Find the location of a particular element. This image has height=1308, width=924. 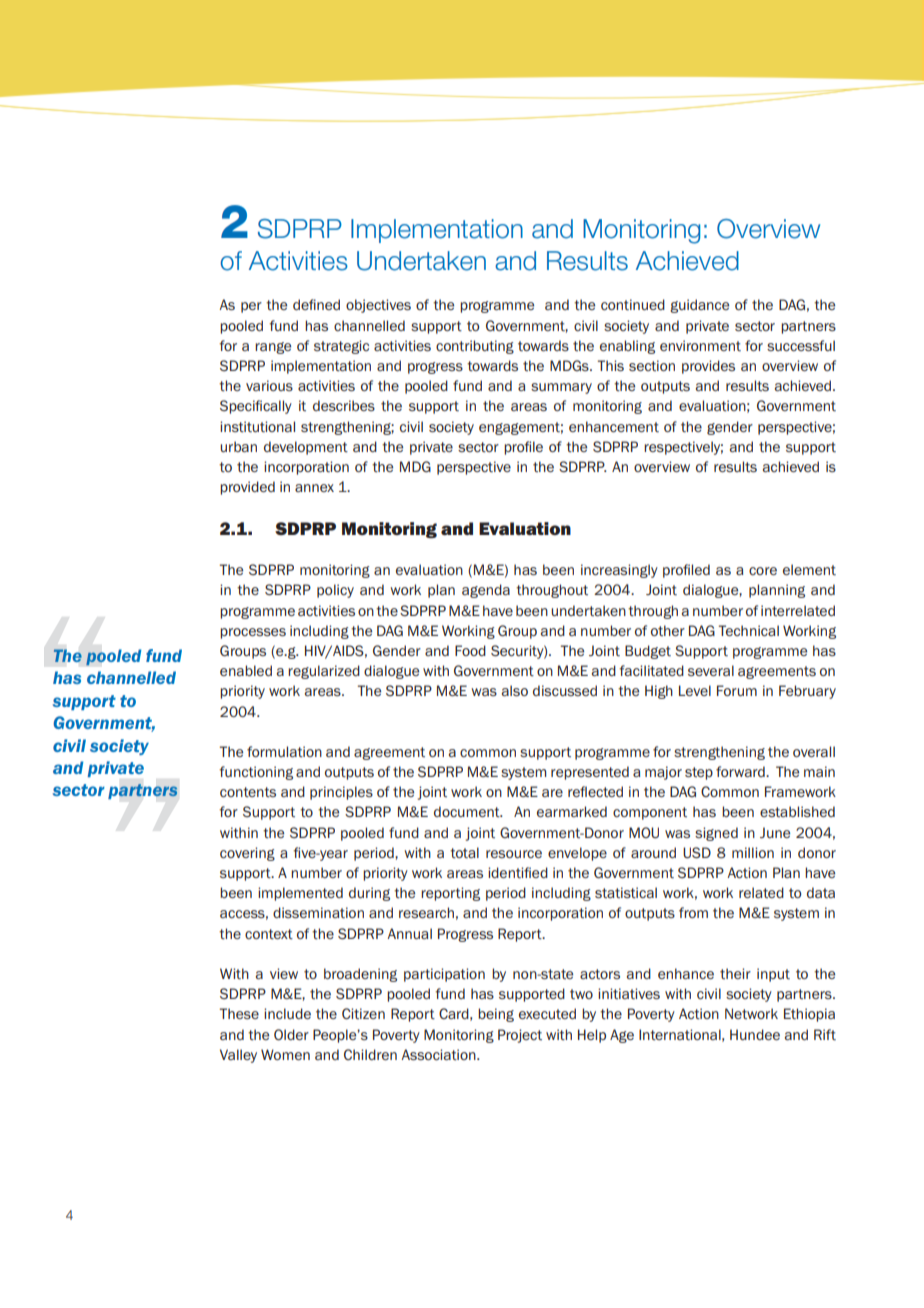

policy is located at coordinates (335, 591).
